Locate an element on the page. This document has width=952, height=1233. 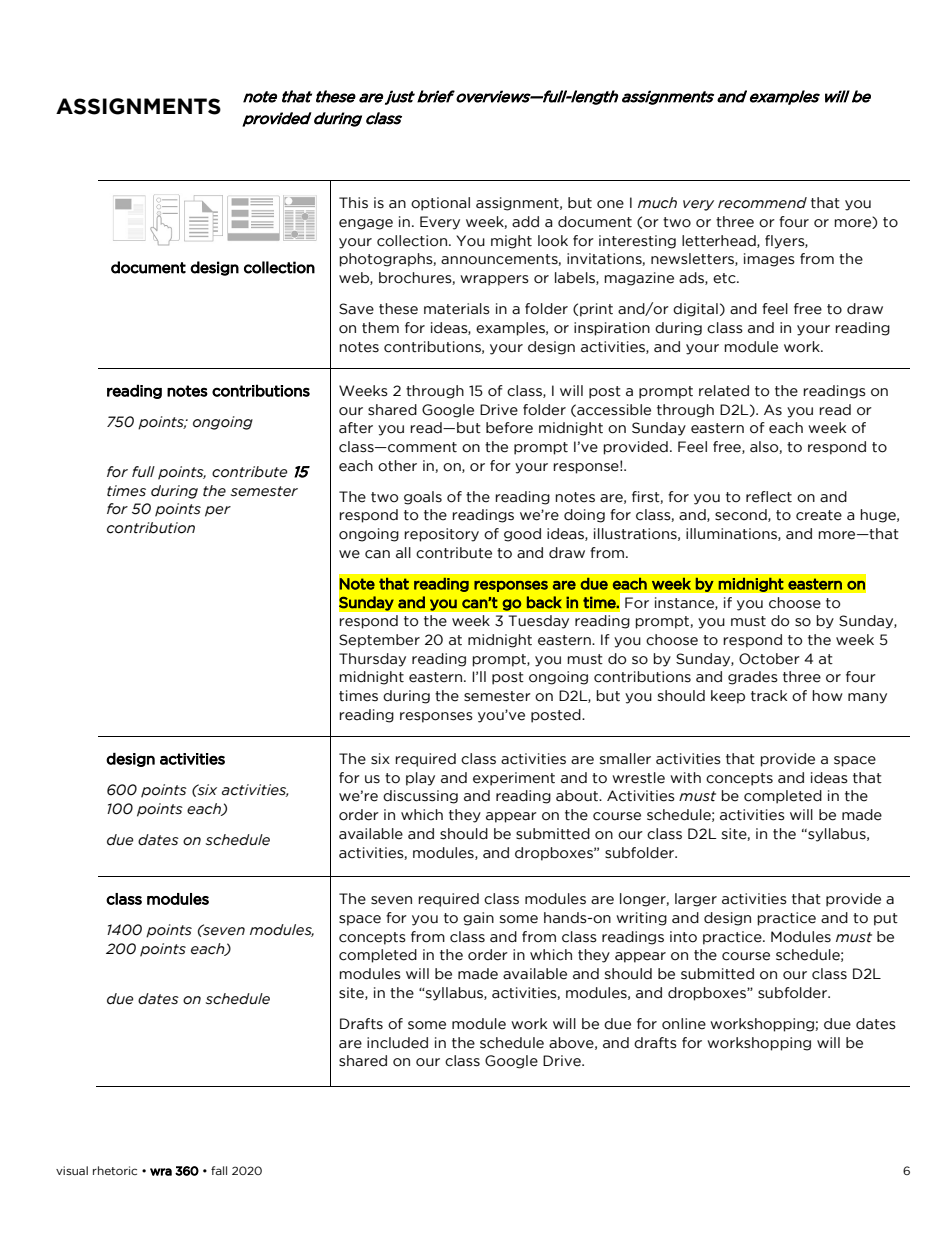
fall is located at coordinates (219, 1170).
